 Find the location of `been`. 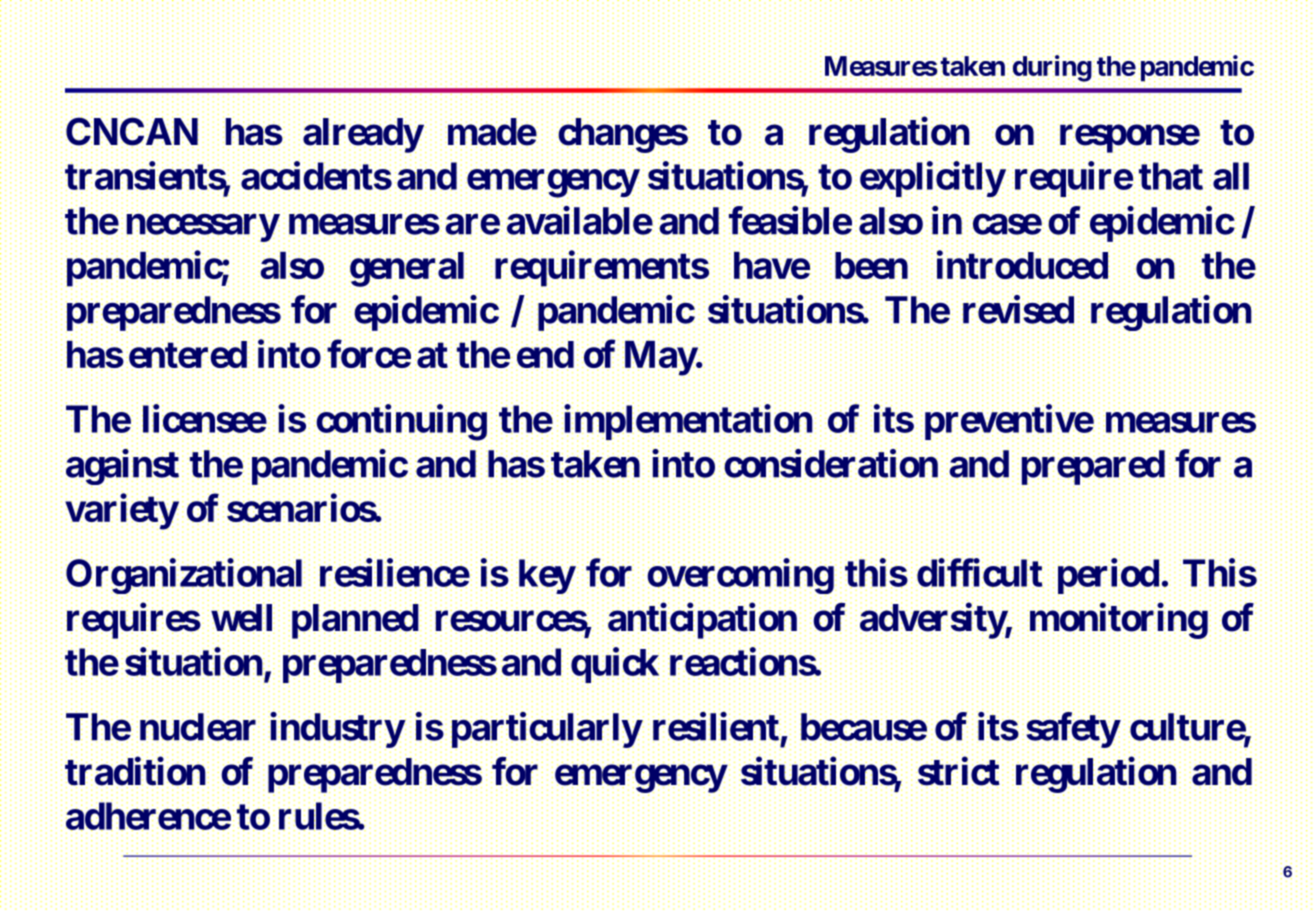

been is located at coordinates (871, 267).
